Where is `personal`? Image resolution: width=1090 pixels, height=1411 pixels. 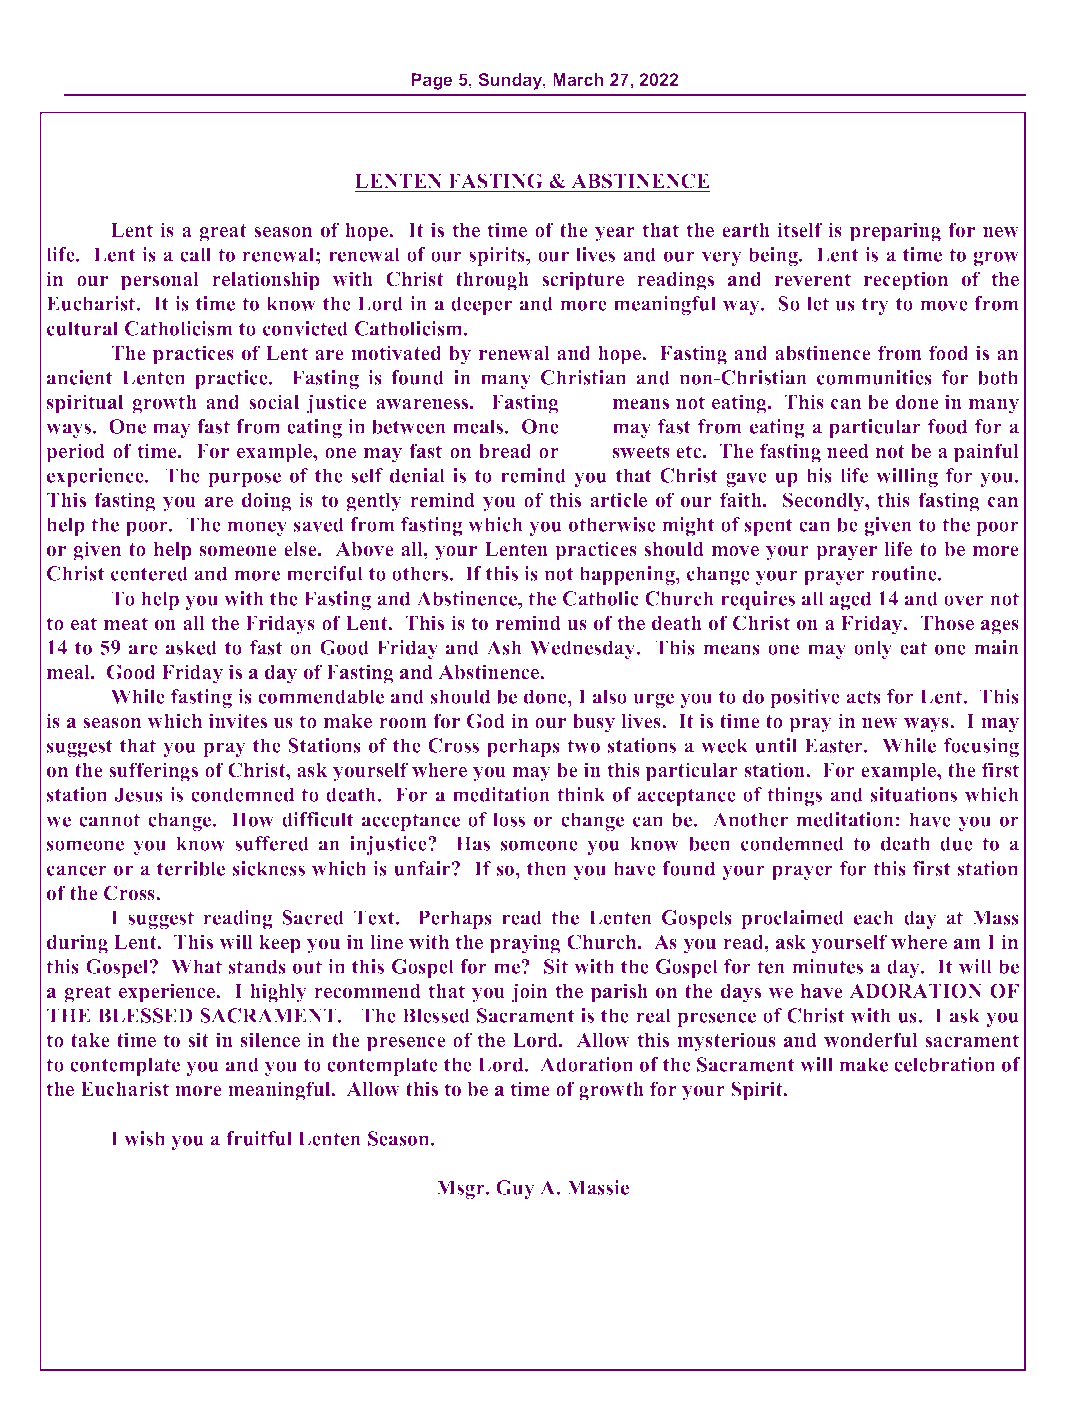
personal is located at coordinates (159, 281).
